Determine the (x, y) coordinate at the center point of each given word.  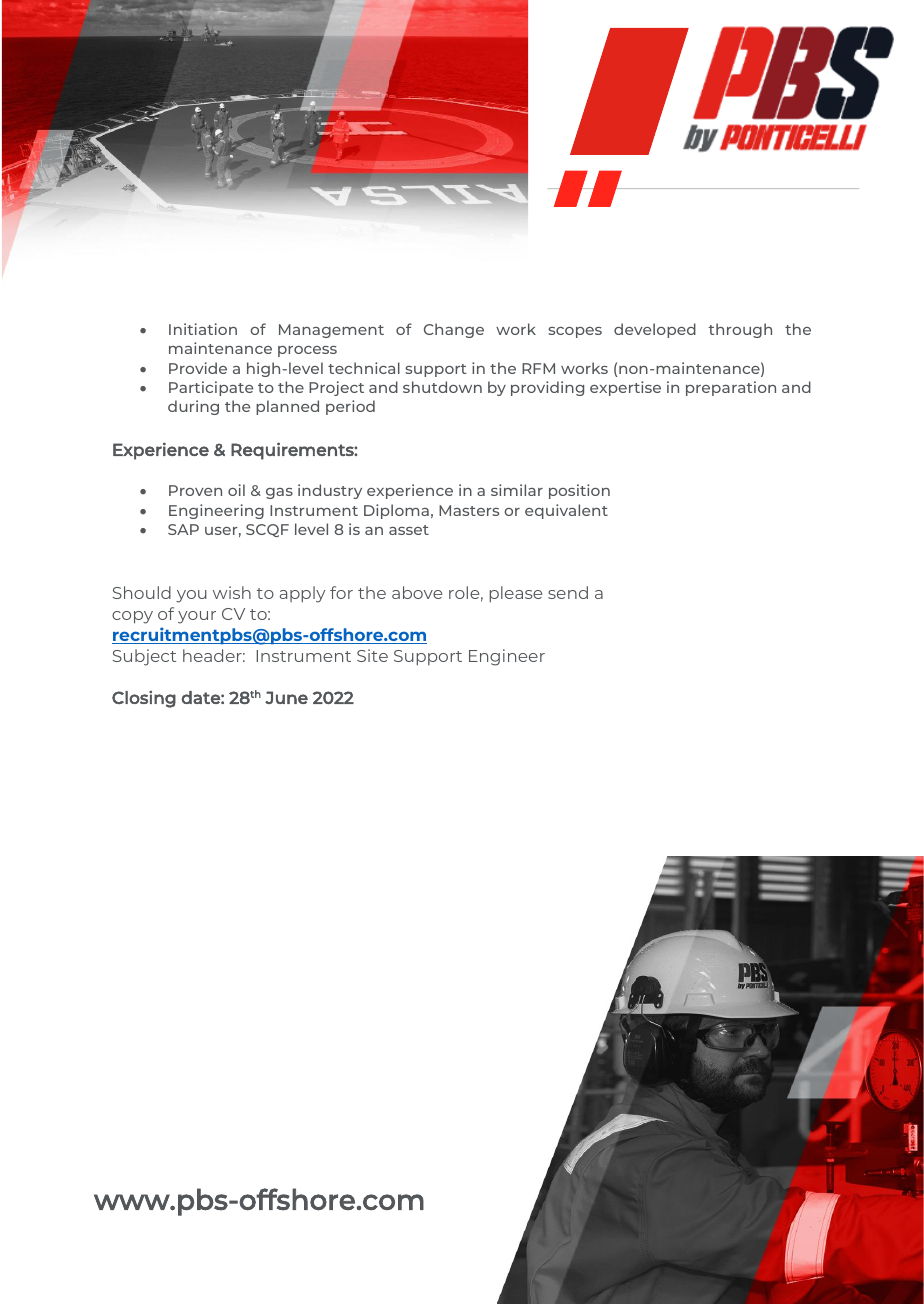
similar (517, 490)
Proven (195, 490)
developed (655, 330)
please (515, 594)
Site (372, 655)
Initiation (203, 329)
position (579, 491)
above (417, 592)
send (568, 592)
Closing (144, 699)
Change (454, 330)
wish (232, 592)
